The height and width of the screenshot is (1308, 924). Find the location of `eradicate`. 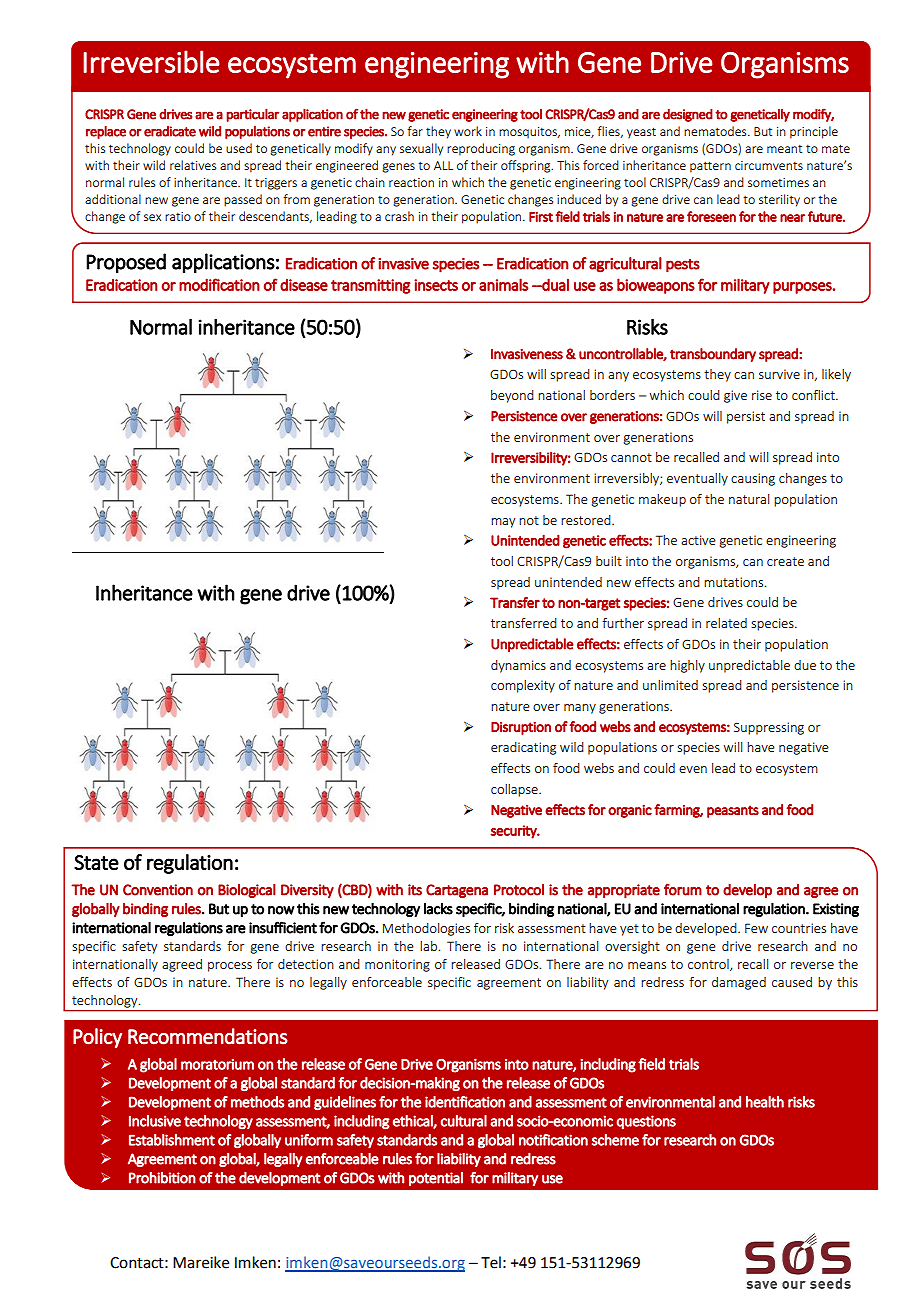

eradicate is located at coordinates (170, 131).
